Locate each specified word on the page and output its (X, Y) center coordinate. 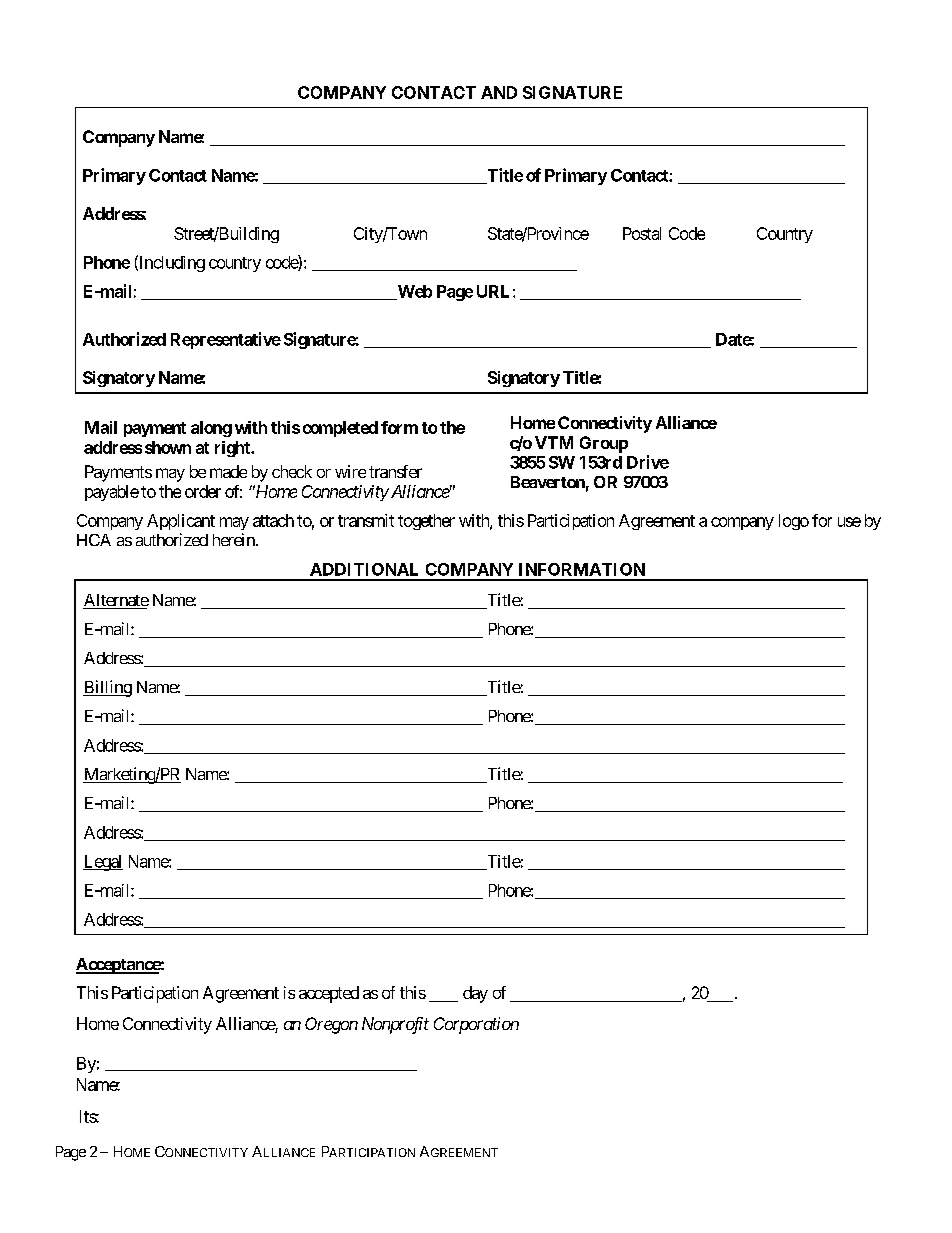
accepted (329, 994)
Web (413, 292)
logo (794, 522)
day (475, 994)
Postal (642, 233)
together (426, 522)
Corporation (476, 1025)
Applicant (181, 522)
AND (499, 92)
